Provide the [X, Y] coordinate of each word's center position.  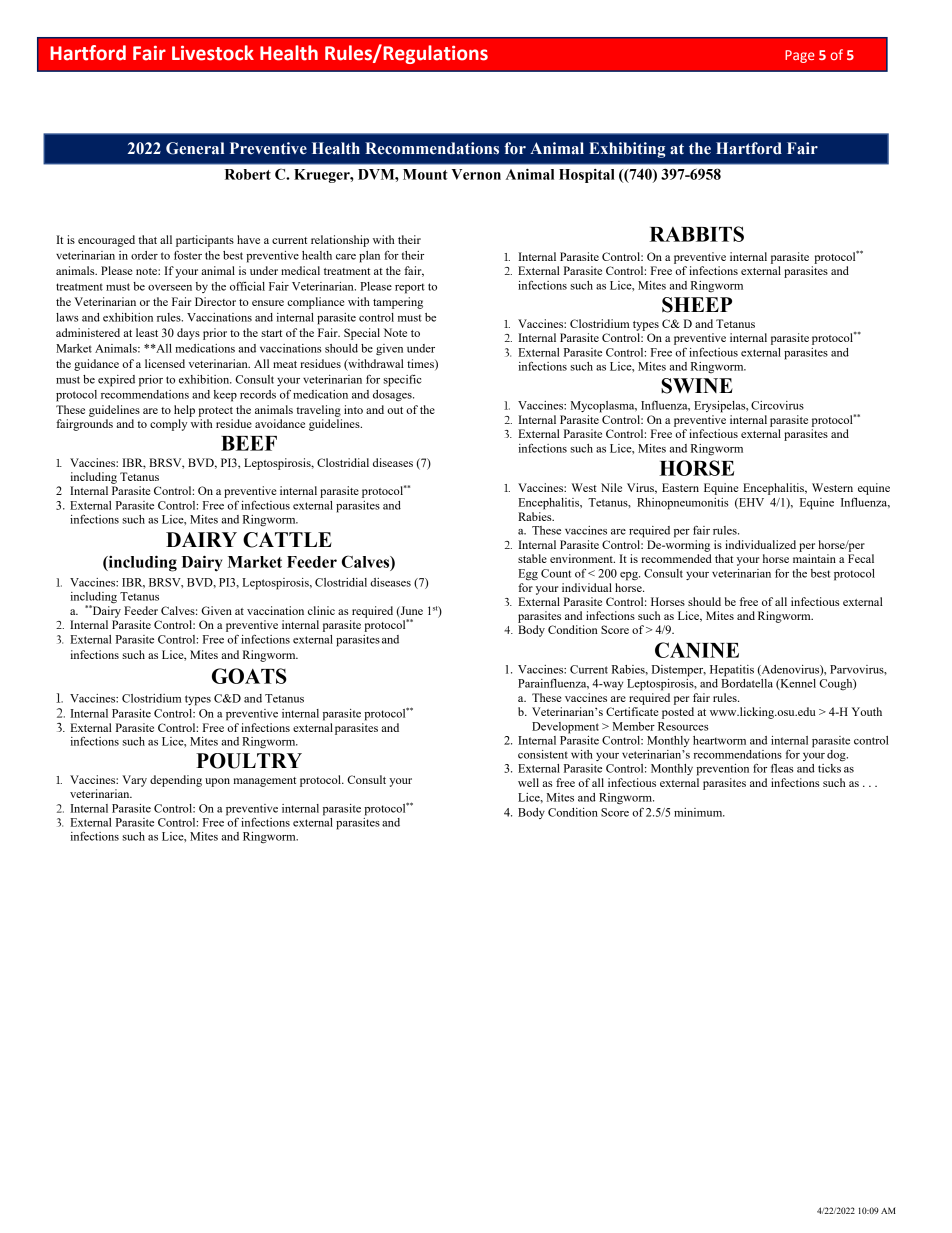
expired [116, 381]
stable [532, 558]
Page [800, 56]
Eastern [680, 487]
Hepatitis [732, 671]
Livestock [213, 53]
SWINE [697, 386]
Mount [425, 174]
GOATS [249, 676]
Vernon [476, 174]
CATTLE [287, 540]
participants [205, 241]
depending [176, 781]
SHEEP [697, 305]
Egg [528, 575]
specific [402, 380]
